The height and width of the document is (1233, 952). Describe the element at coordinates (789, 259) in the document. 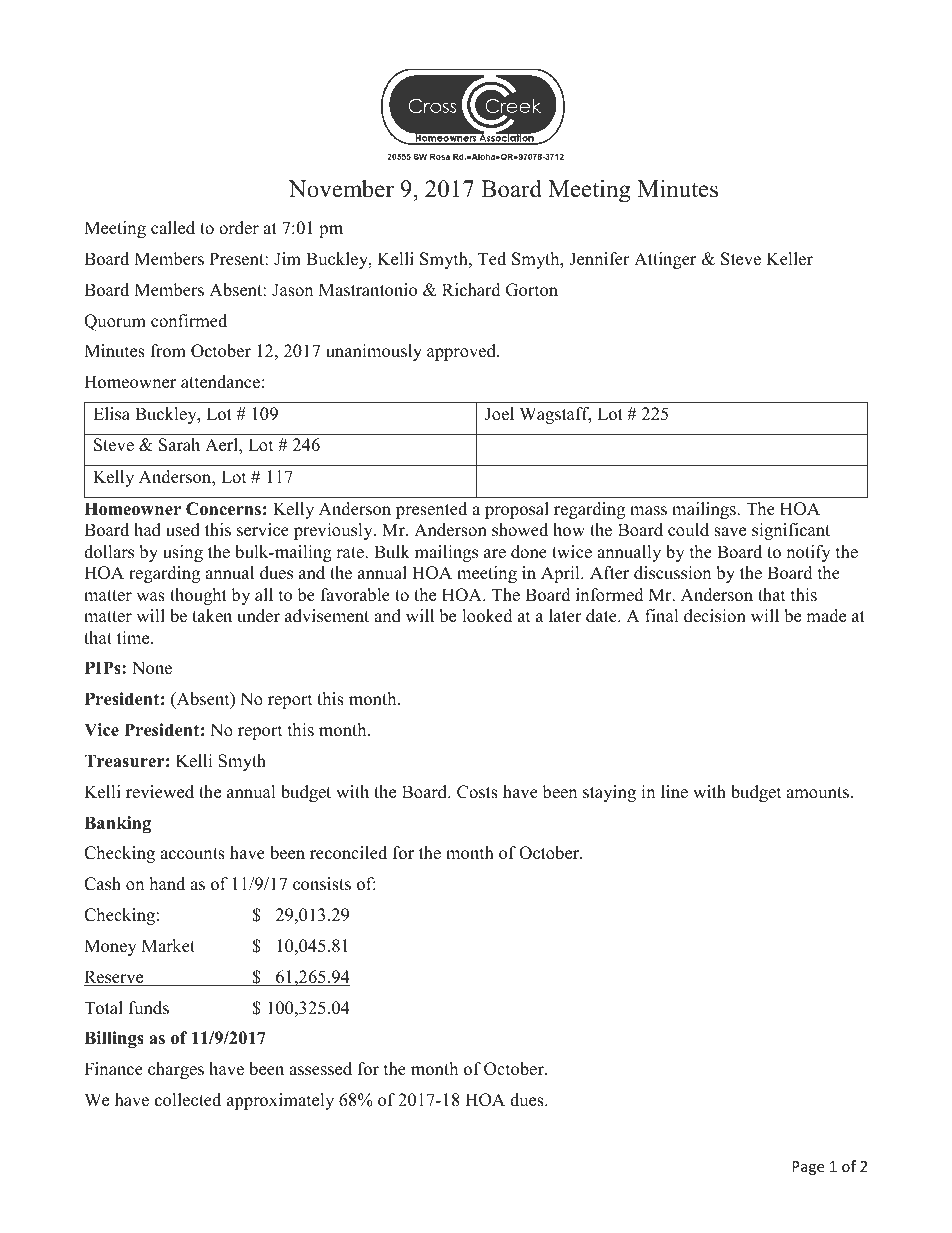

I see `Keller` at that location.
